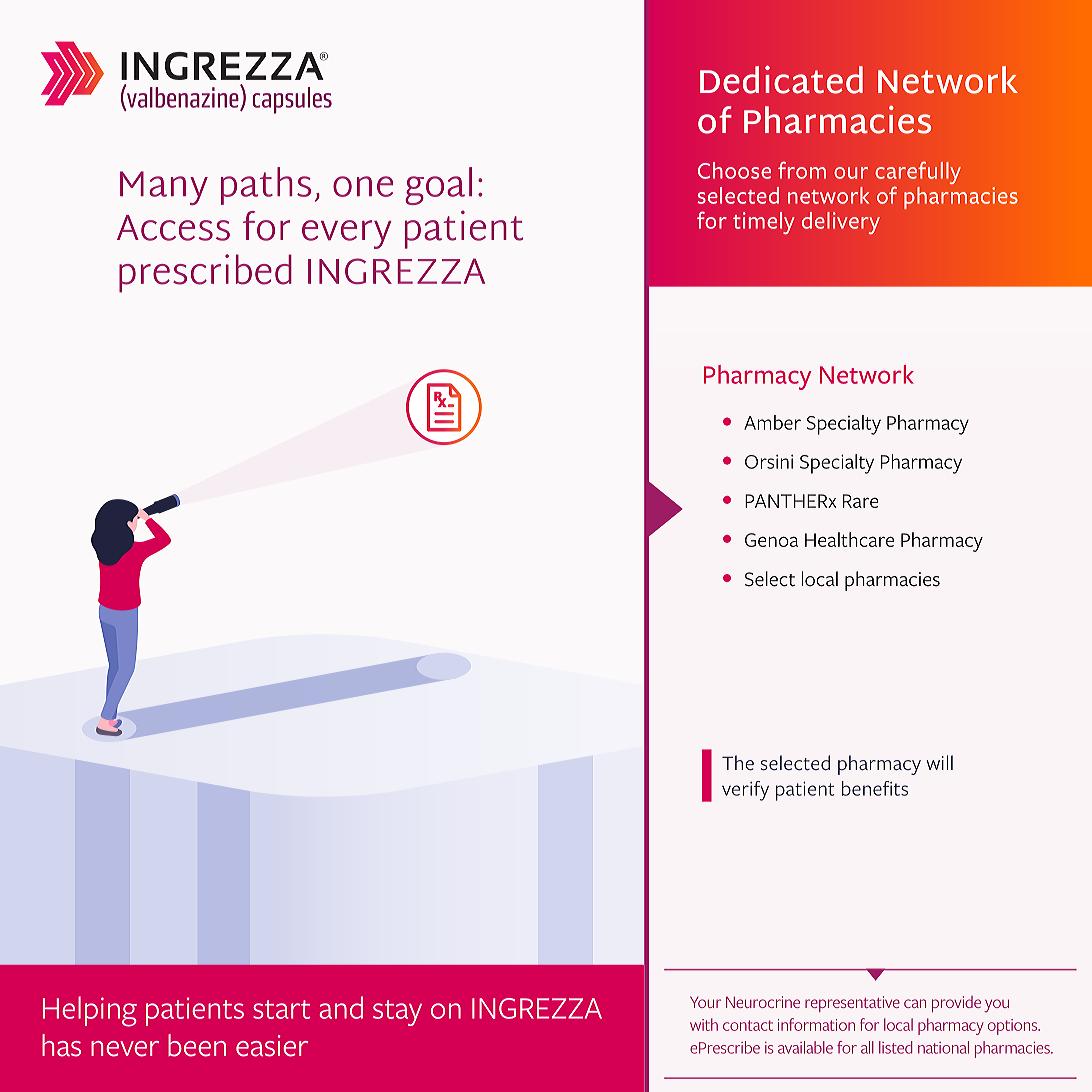 The image size is (1092, 1092). I want to click on carefully, so click(918, 173).
